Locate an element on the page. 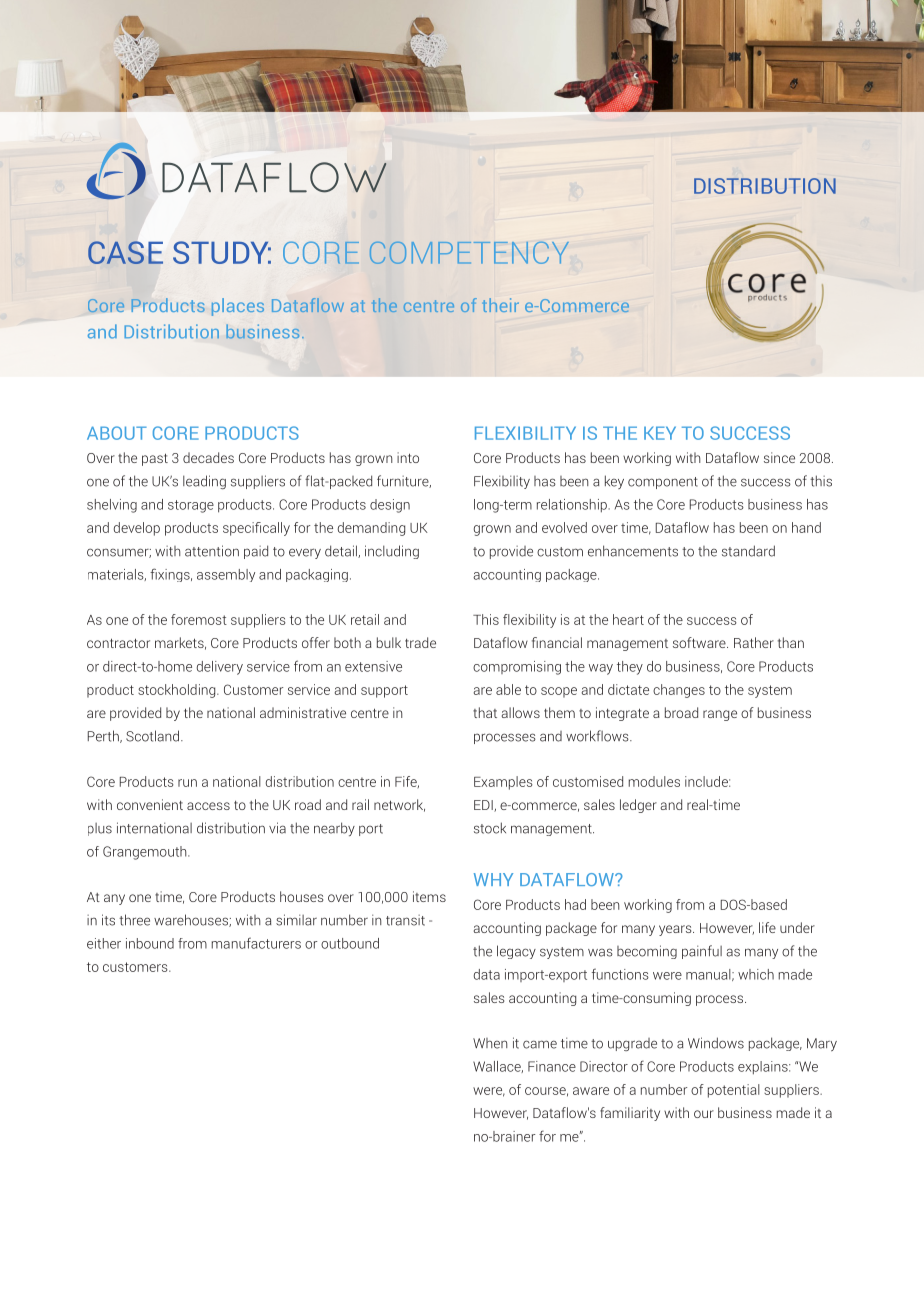  access is located at coordinates (208, 806).
